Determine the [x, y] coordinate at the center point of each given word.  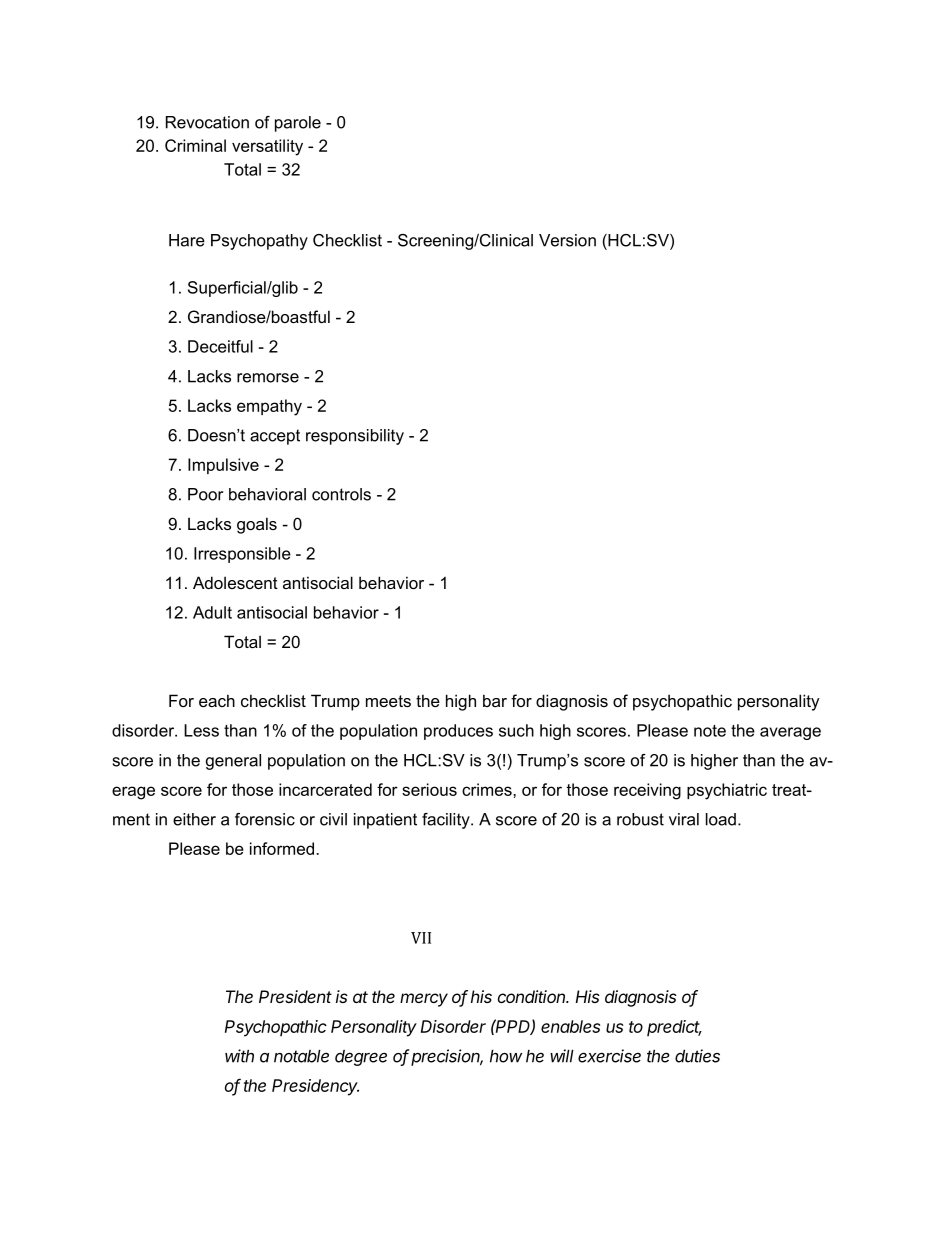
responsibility [355, 437]
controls [341, 494]
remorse [268, 378]
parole [298, 124]
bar [495, 700]
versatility [267, 147]
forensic [265, 819]
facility [447, 821]
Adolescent [235, 582]
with [239, 1056]
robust [640, 819]
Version [567, 240]
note [710, 731]
